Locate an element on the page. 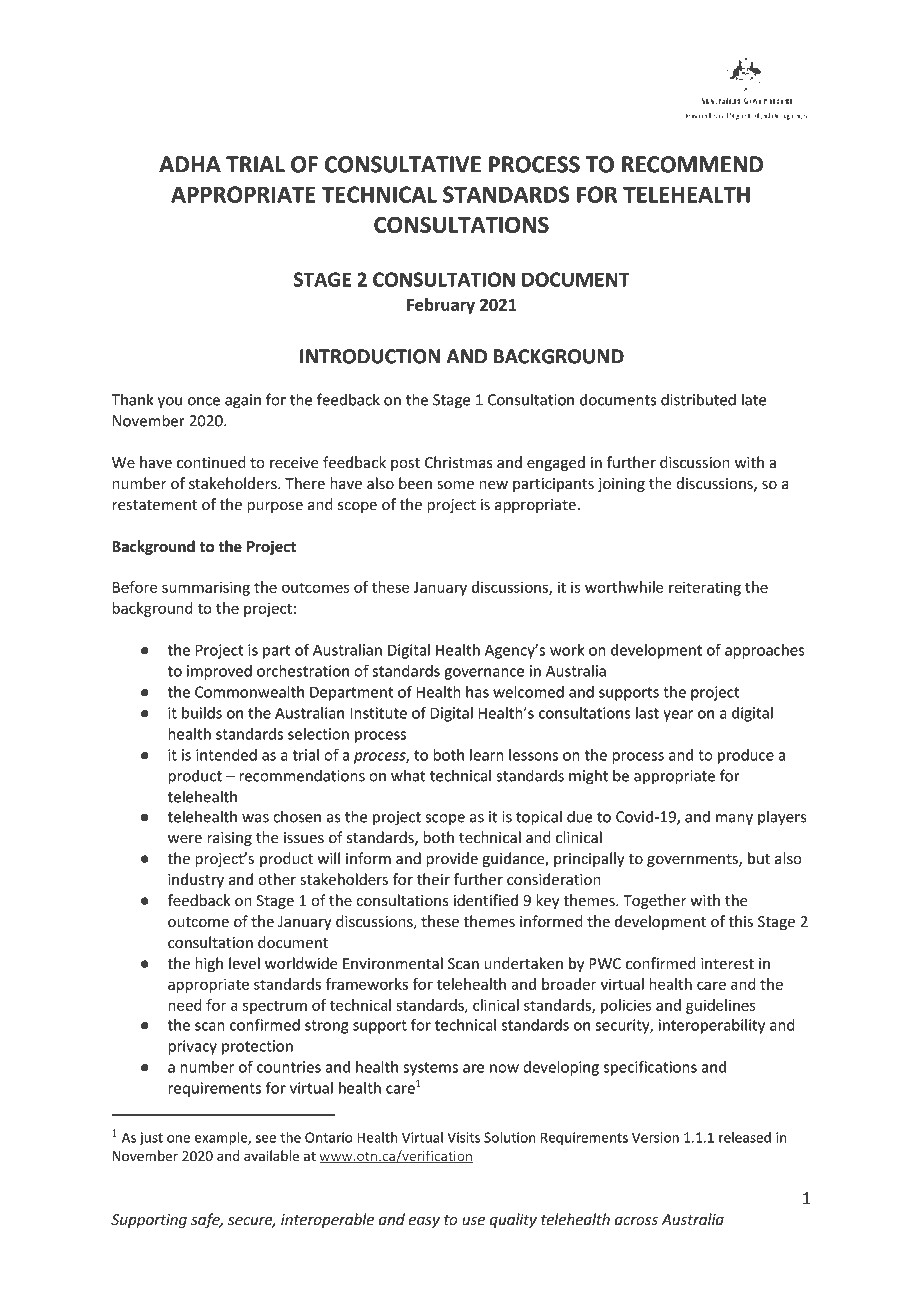  safe is located at coordinates (206, 1220).
